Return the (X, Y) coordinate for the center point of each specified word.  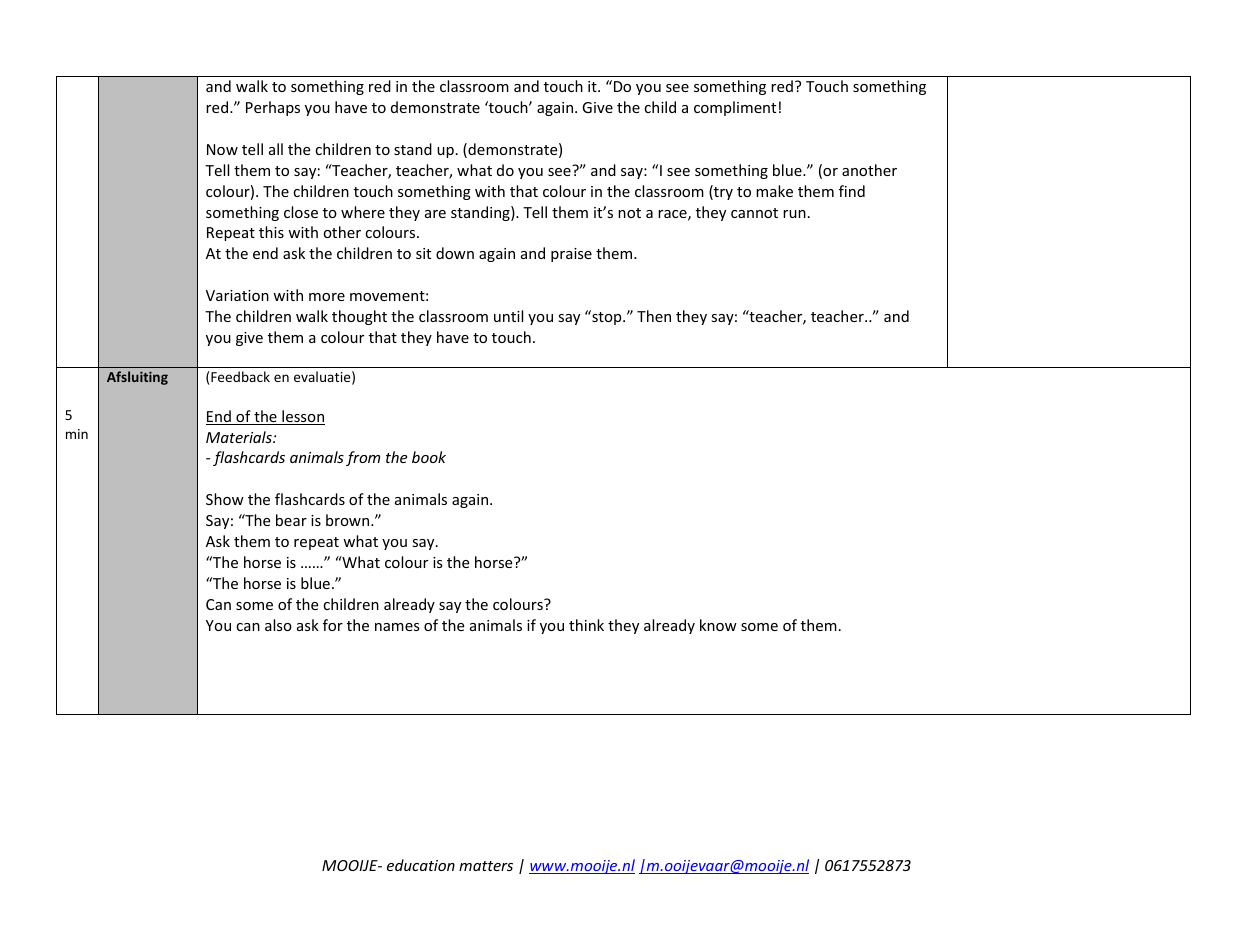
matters (486, 866)
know (718, 625)
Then (654, 316)
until (508, 316)
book (429, 457)
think (586, 625)
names (397, 627)
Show (225, 499)
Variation (237, 295)
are (435, 214)
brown (349, 520)
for (333, 625)
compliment (735, 108)
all (276, 149)
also (278, 625)
